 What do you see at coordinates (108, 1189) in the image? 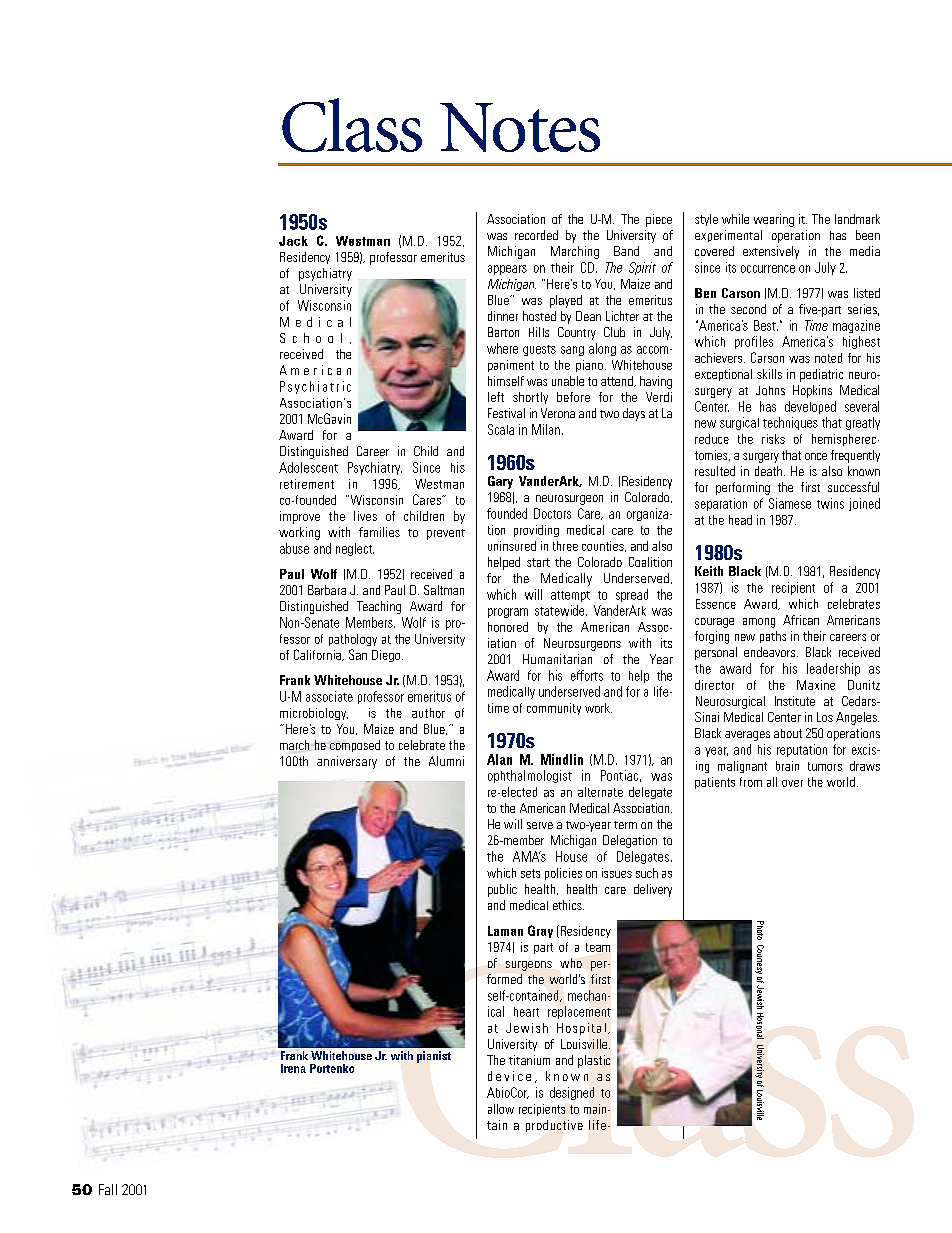
I see `Fall` at bounding box center [108, 1189].
